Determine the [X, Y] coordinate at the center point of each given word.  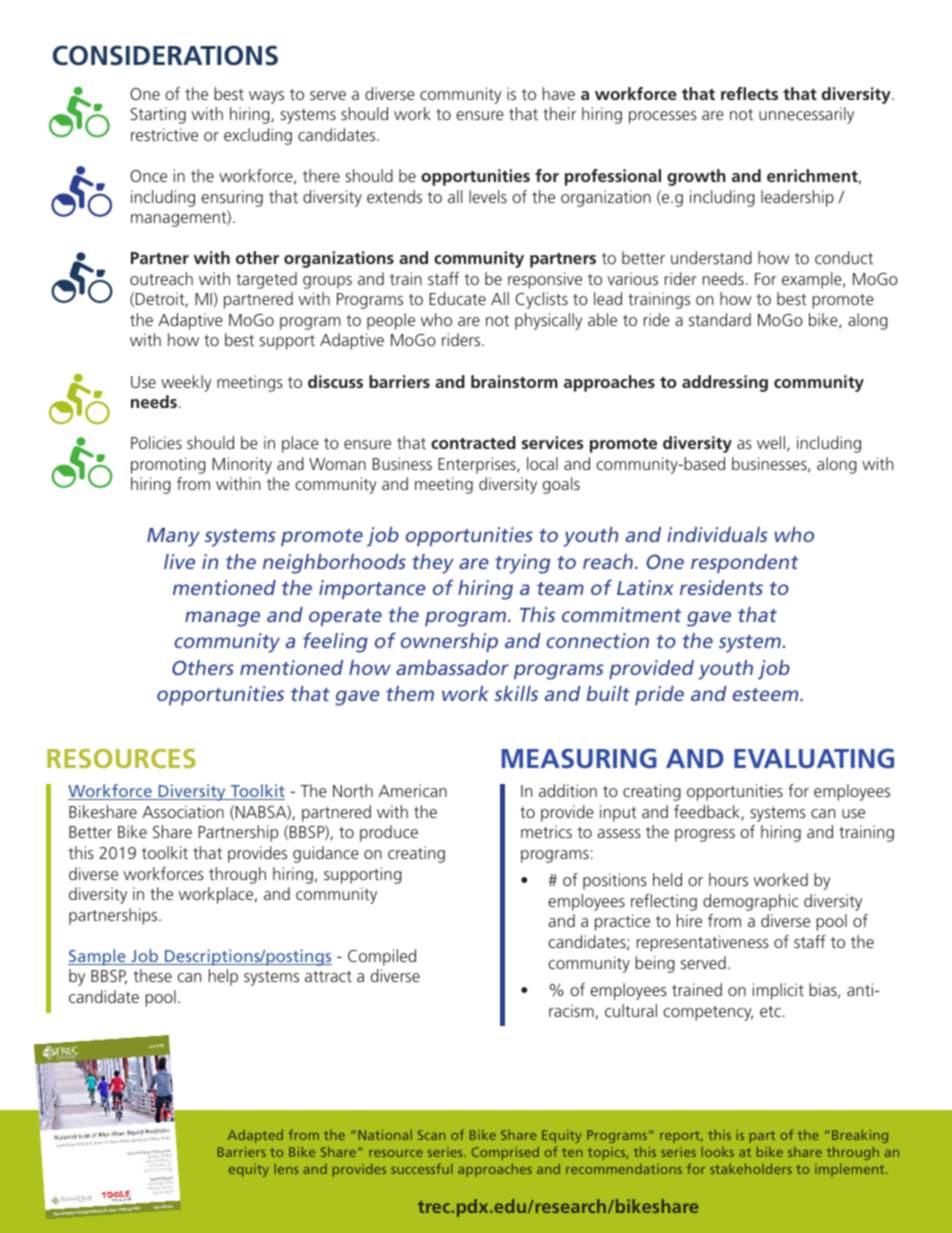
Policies [156, 442]
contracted [473, 442]
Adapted [255, 1136]
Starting [158, 115]
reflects [749, 93]
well [771, 442]
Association [183, 811]
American [413, 790]
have [559, 93]
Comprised [505, 1153]
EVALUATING [814, 758]
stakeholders [751, 1168]
